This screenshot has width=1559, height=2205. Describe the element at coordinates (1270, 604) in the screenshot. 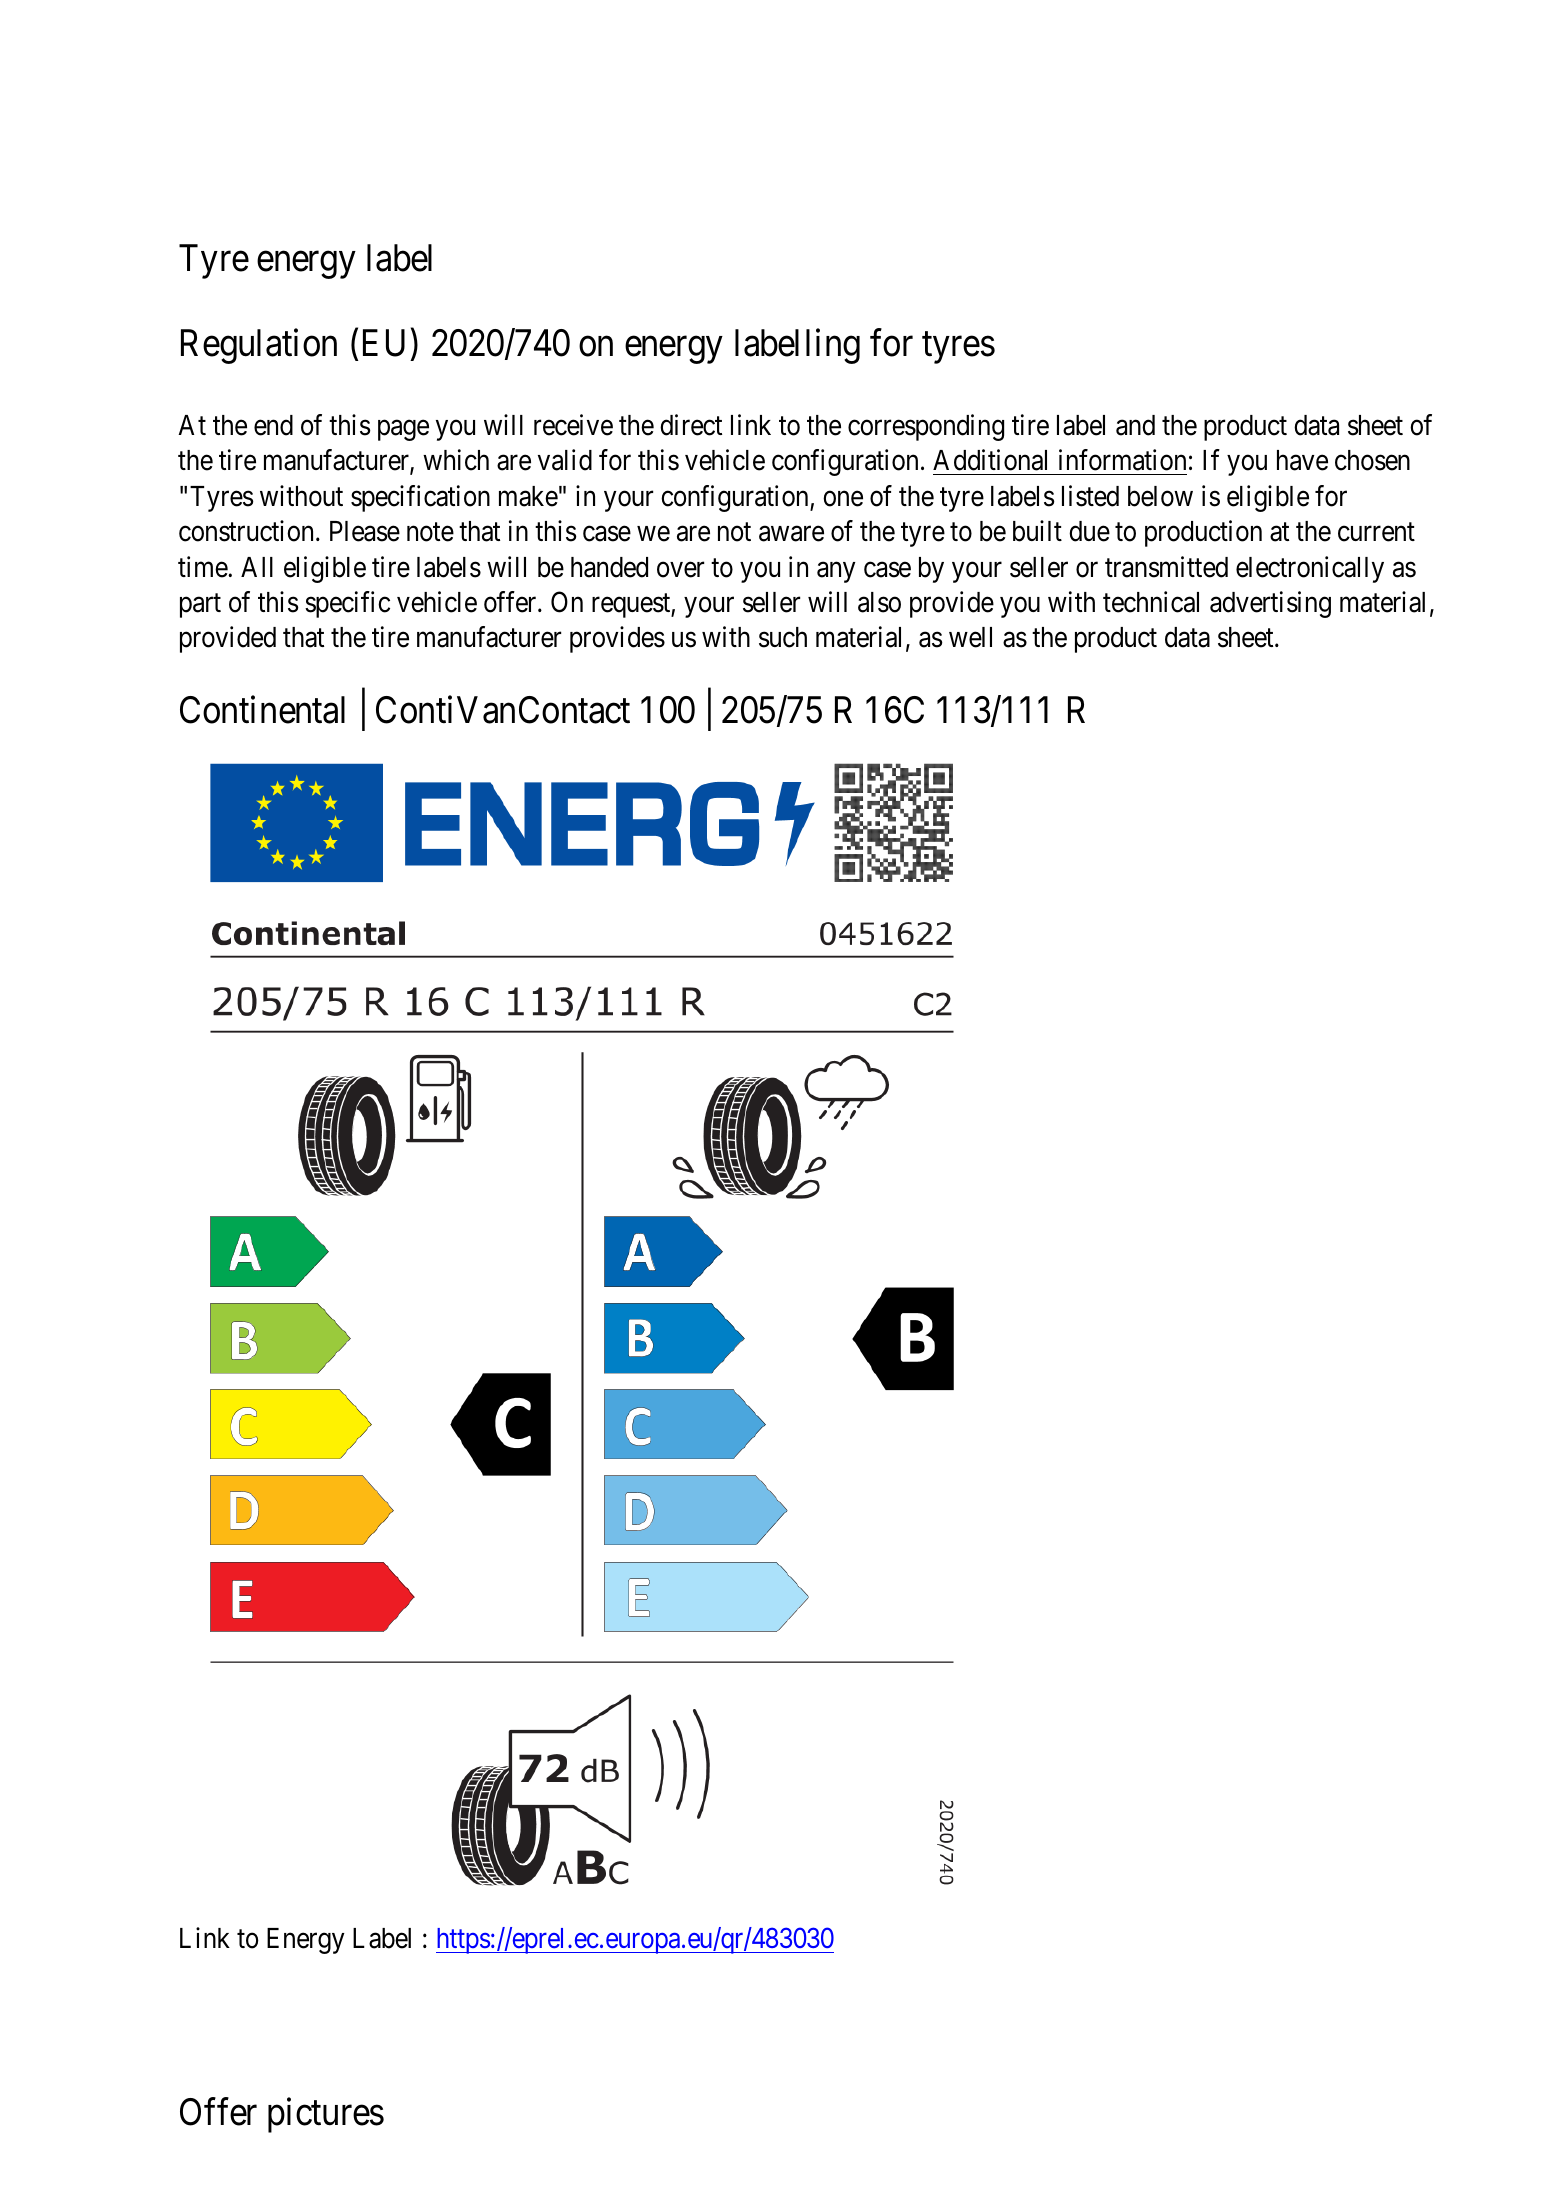

I see `advertising` at that location.
